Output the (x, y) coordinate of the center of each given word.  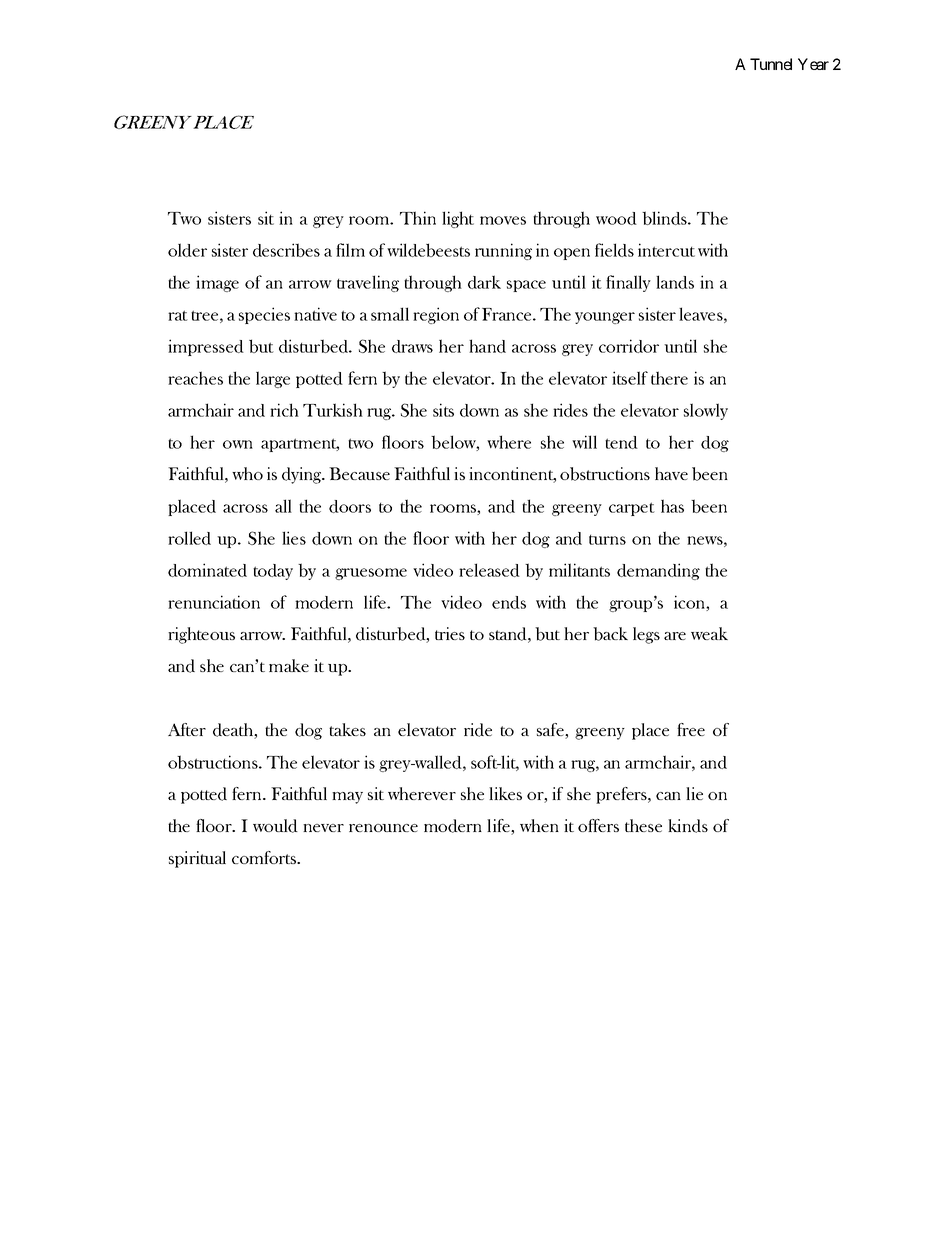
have (671, 473)
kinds (688, 826)
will (584, 442)
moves (503, 220)
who (247, 473)
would (275, 826)
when (539, 825)
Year (813, 64)
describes (286, 250)
